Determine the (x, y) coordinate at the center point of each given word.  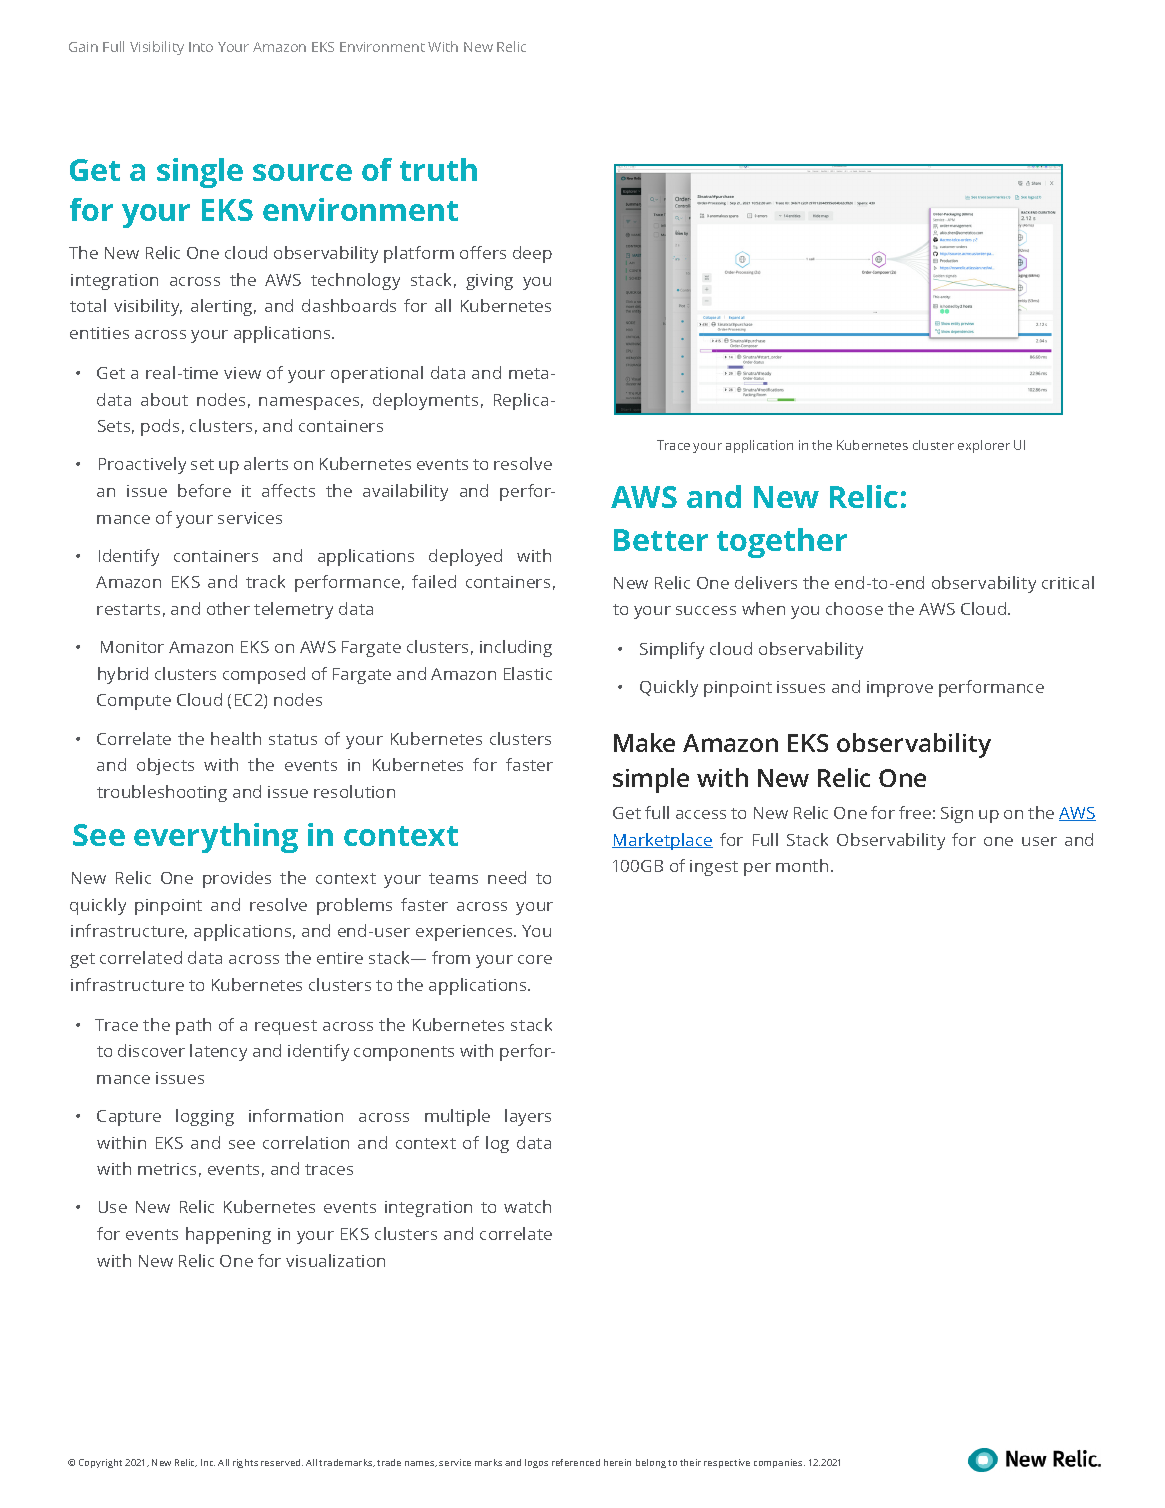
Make (644, 742)
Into (201, 47)
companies (779, 1463)
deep (532, 254)
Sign (957, 815)
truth (438, 169)
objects (165, 766)
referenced (576, 1462)
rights (245, 1463)
